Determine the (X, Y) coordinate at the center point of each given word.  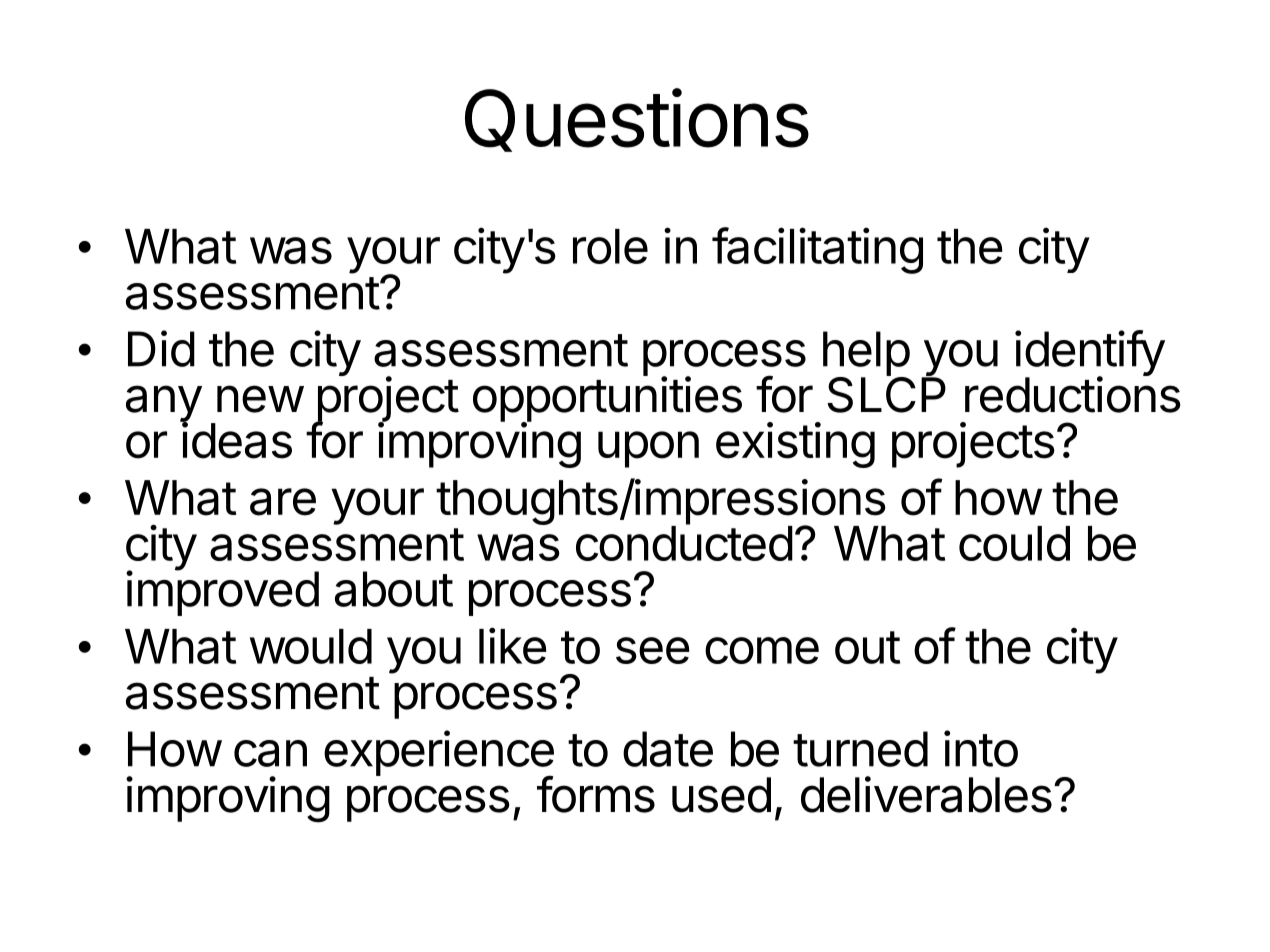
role (610, 246)
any (164, 405)
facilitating (817, 250)
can (270, 753)
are (283, 502)
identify (1090, 354)
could (1014, 543)
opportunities (607, 399)
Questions (637, 120)
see (652, 650)
